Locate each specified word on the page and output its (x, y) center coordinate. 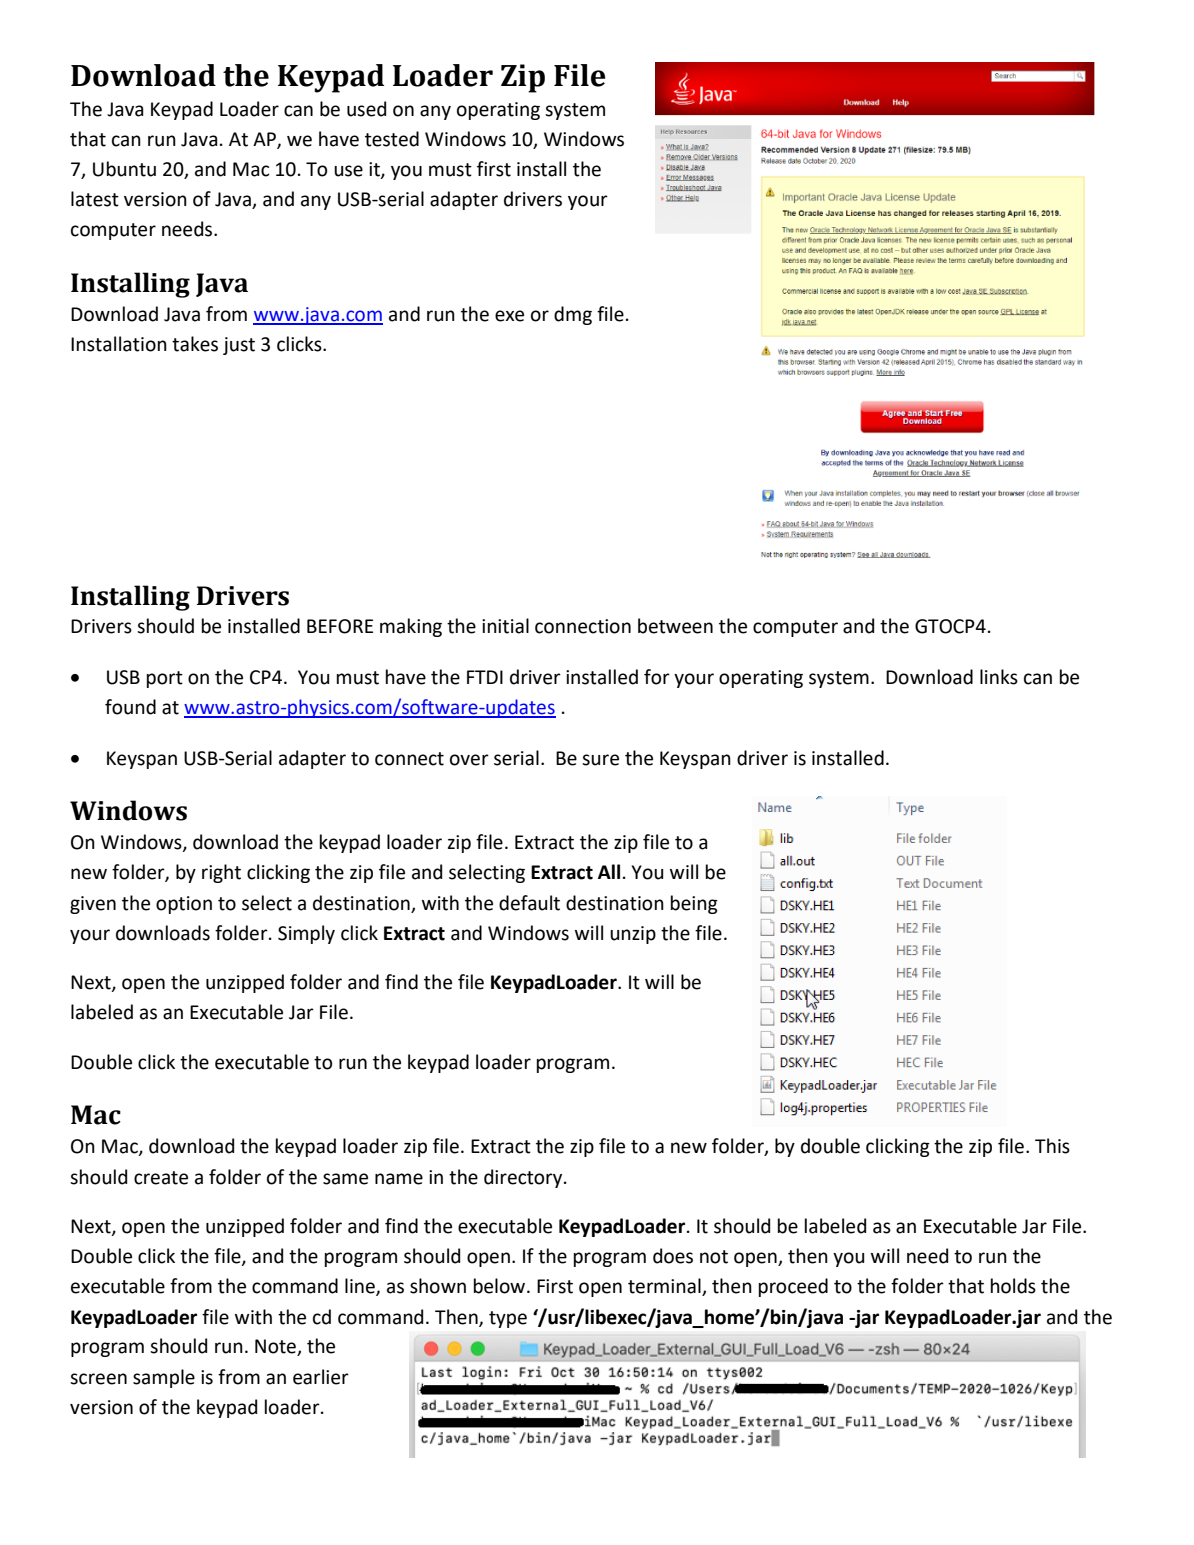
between (675, 626)
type (508, 1319)
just (239, 346)
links (999, 677)
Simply (306, 934)
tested (392, 139)
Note (276, 1347)
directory (524, 1178)
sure (600, 760)
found (130, 707)
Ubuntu (124, 169)
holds (1013, 1286)
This (1052, 1146)
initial (505, 626)
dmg (573, 315)
